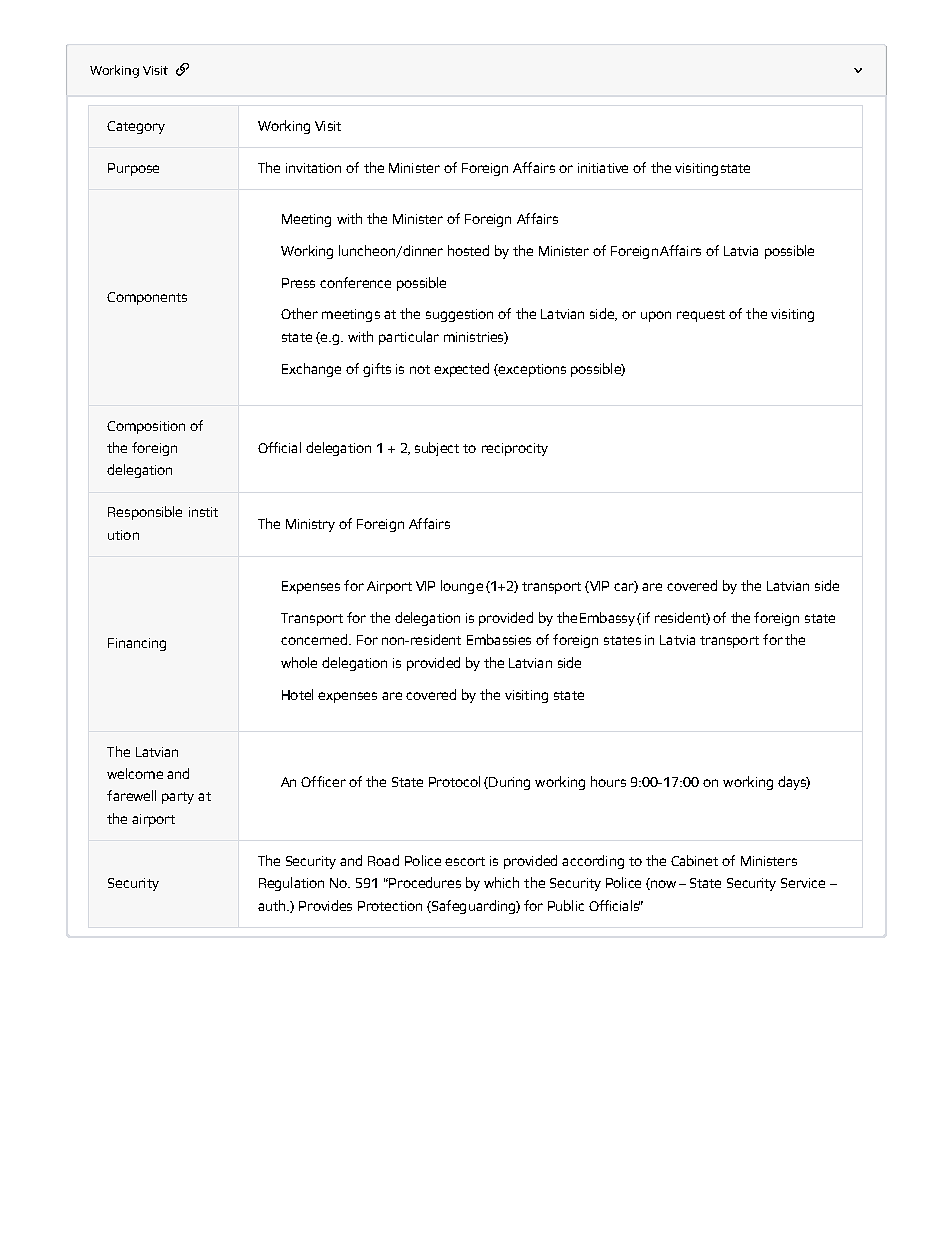 This page has width=952, height=1233. What do you see at coordinates (147, 298) in the page?
I see `Components` at bounding box center [147, 298].
